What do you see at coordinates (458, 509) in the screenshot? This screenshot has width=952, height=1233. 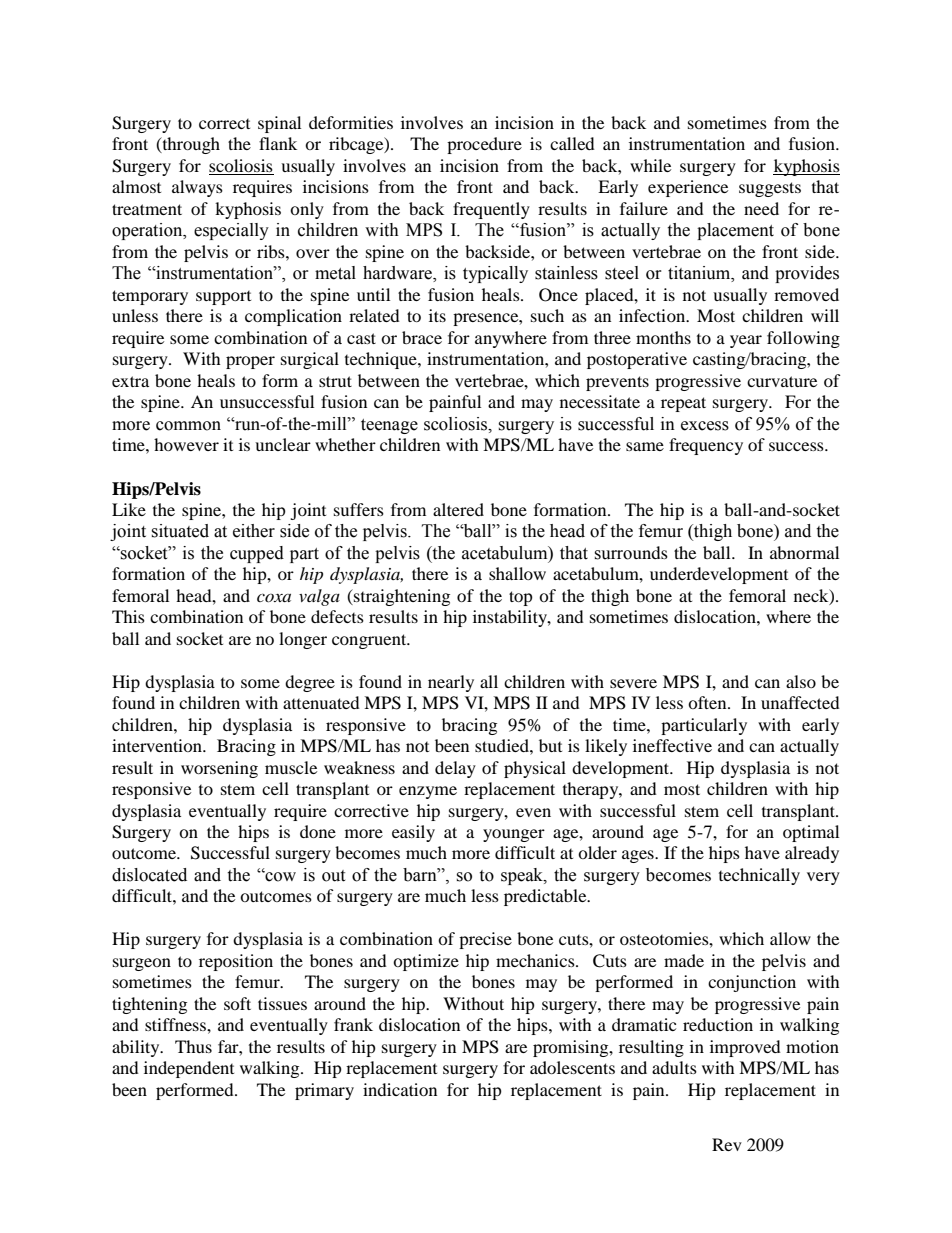 I see `altered` at bounding box center [458, 509].
